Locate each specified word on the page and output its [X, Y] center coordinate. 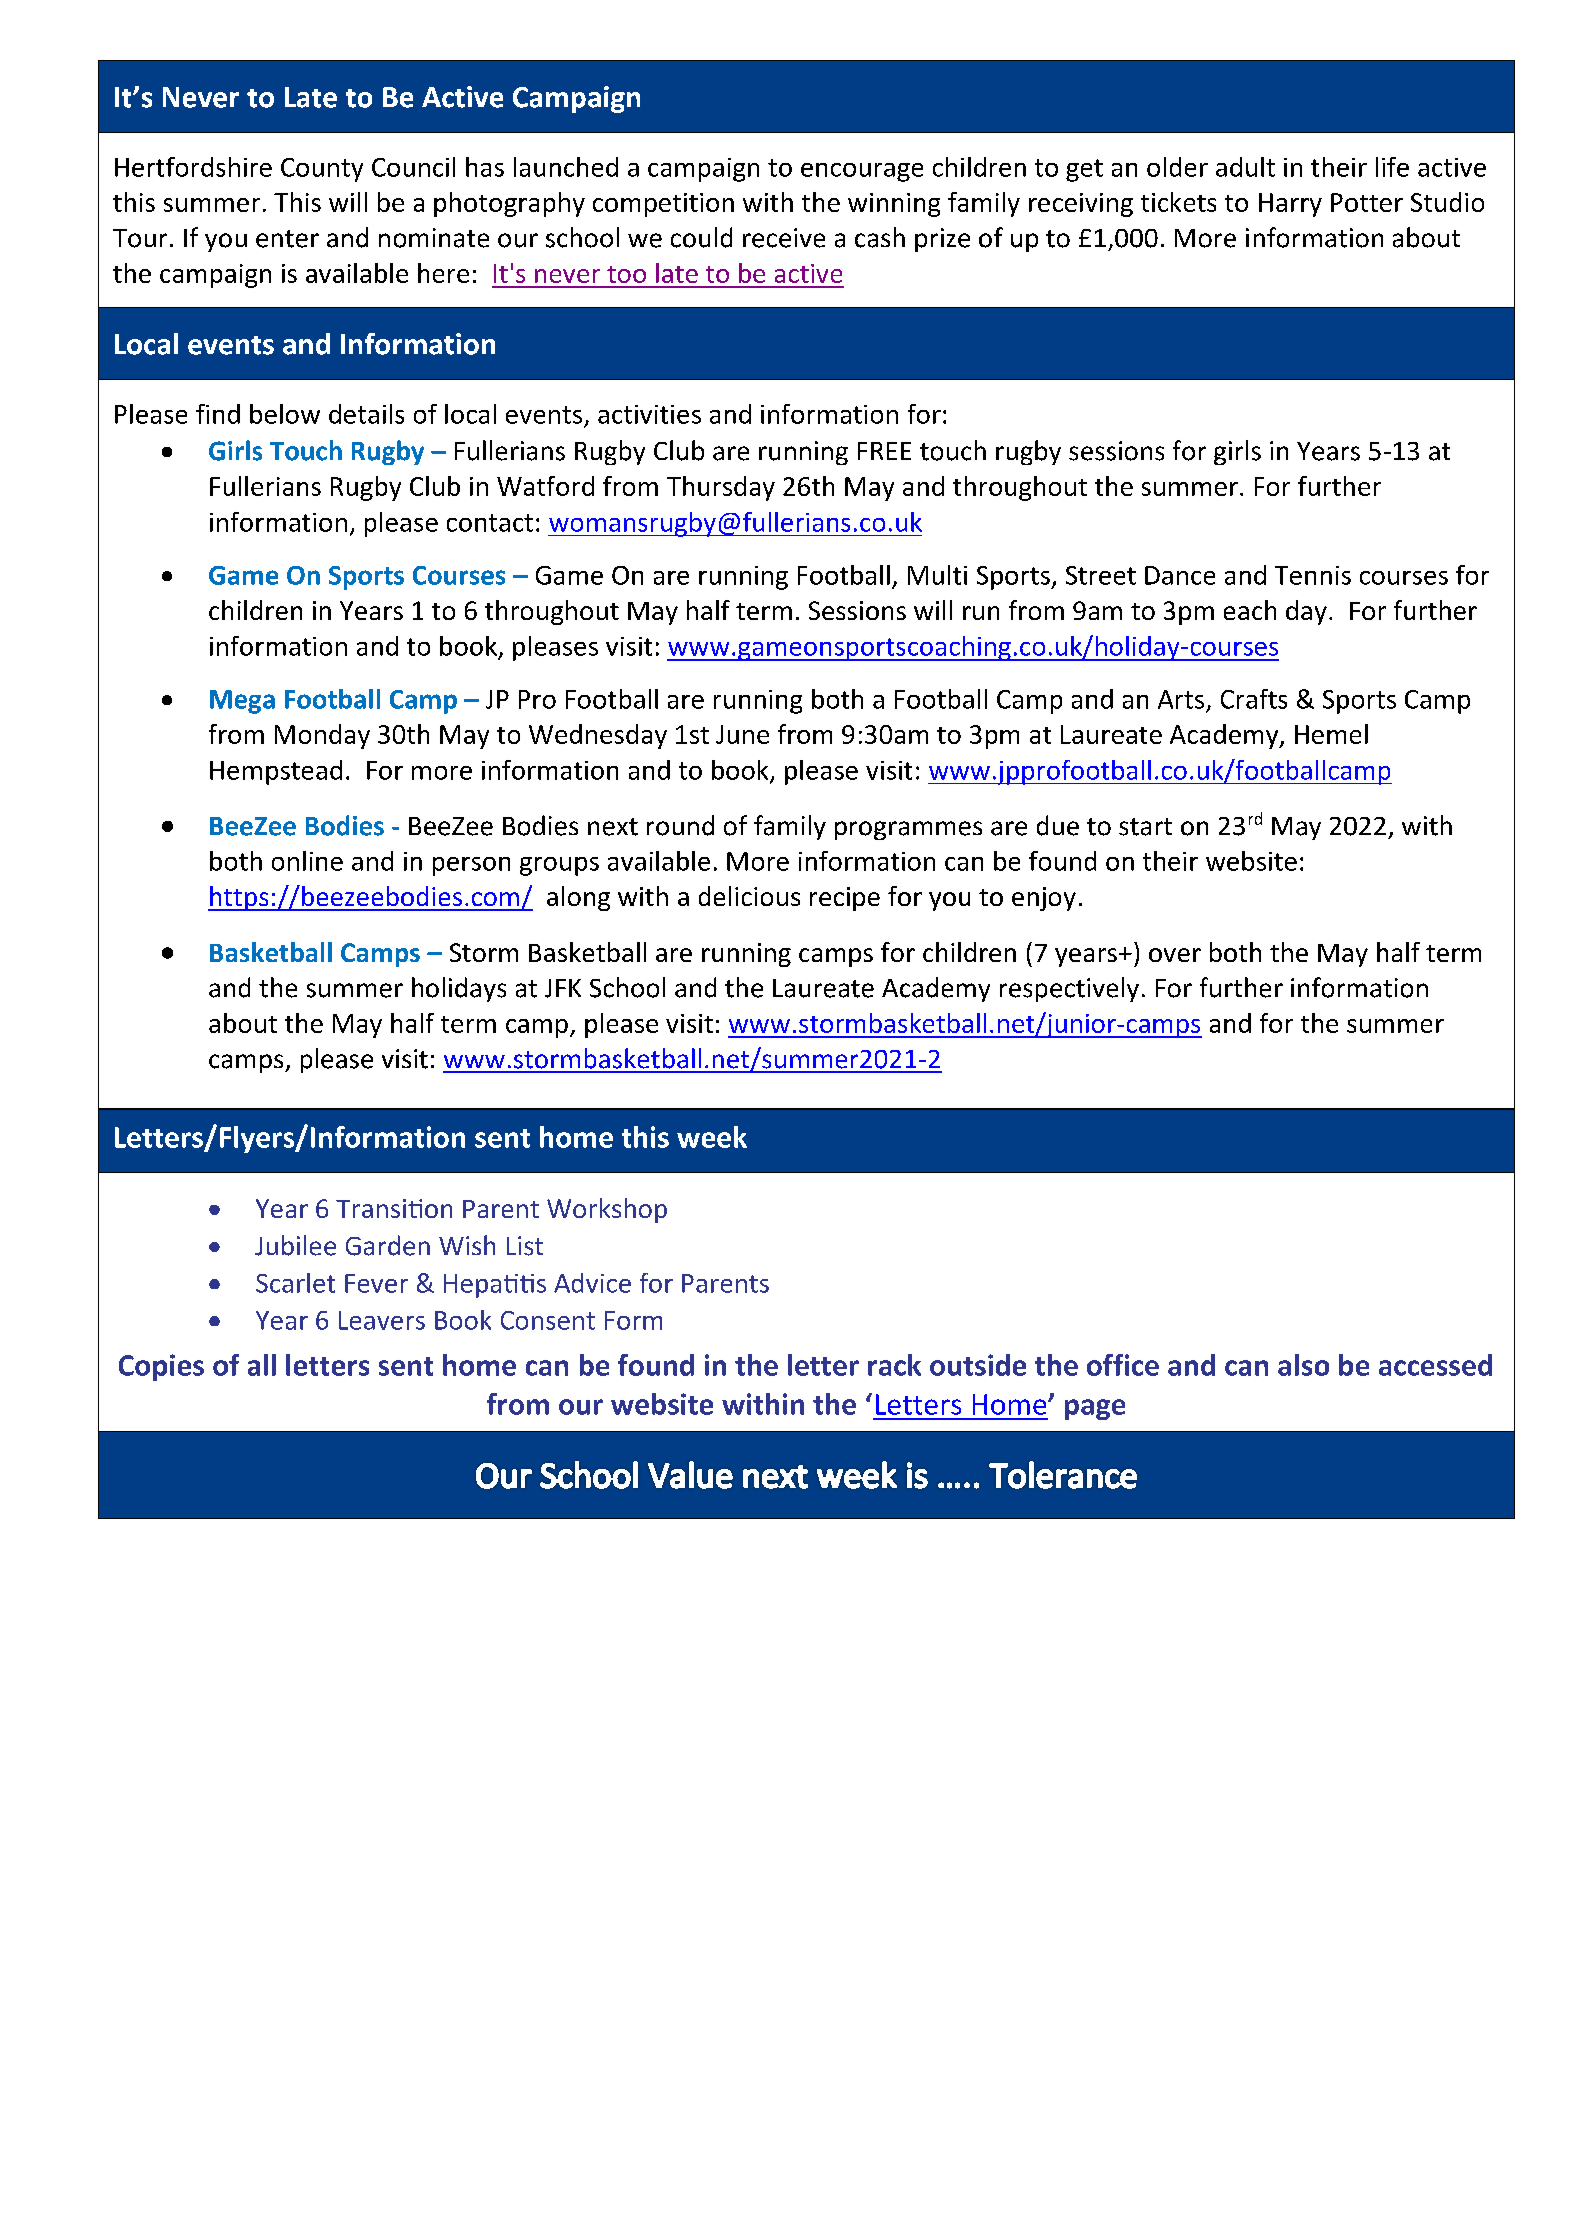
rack [894, 1365]
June [742, 734]
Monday [322, 736]
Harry [1290, 205]
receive [784, 238]
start [1145, 827]
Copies [161, 1367]
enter [287, 239]
